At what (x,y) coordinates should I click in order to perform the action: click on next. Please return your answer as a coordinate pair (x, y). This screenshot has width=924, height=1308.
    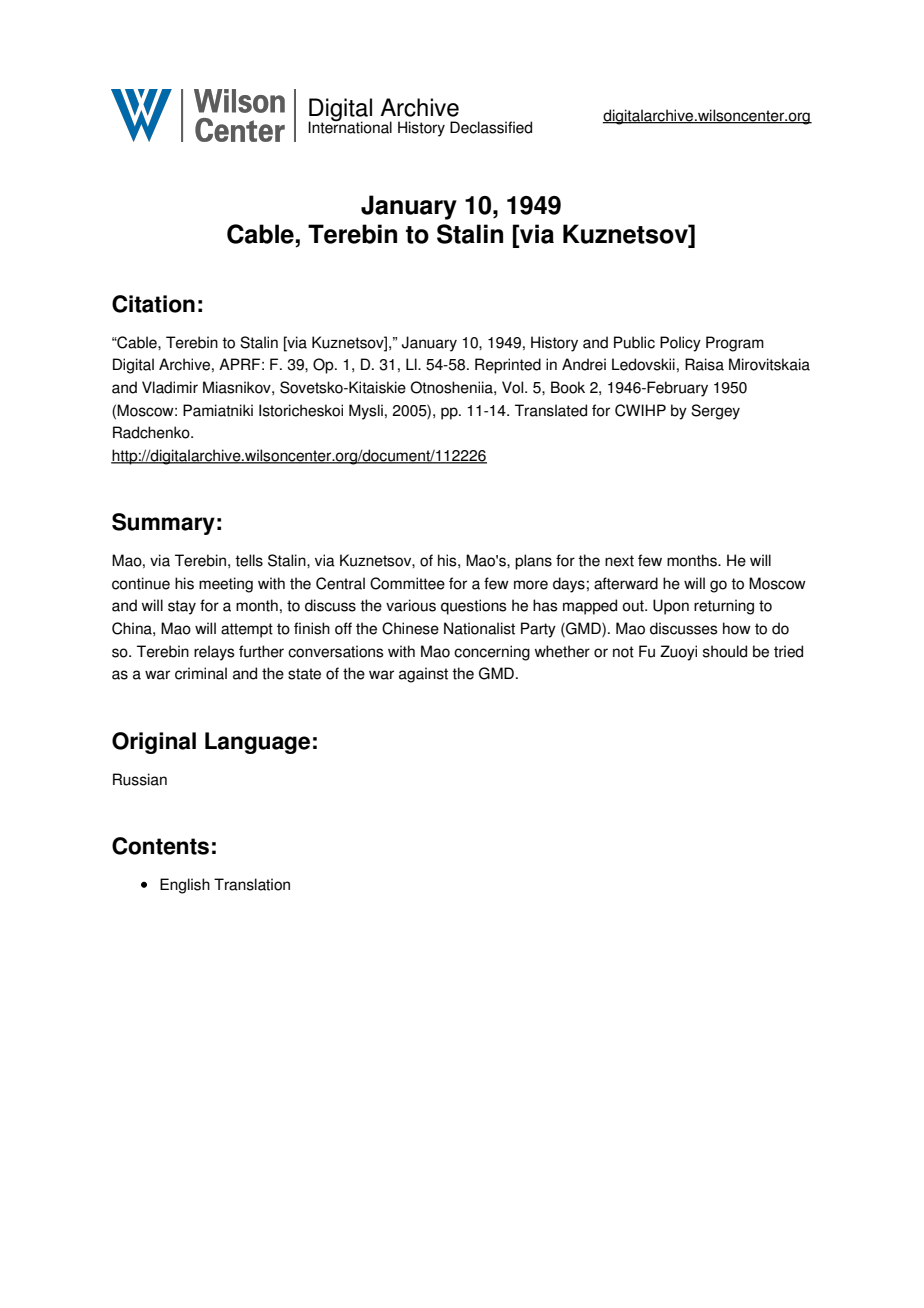
    Looking at the image, I should click on (619, 561).
